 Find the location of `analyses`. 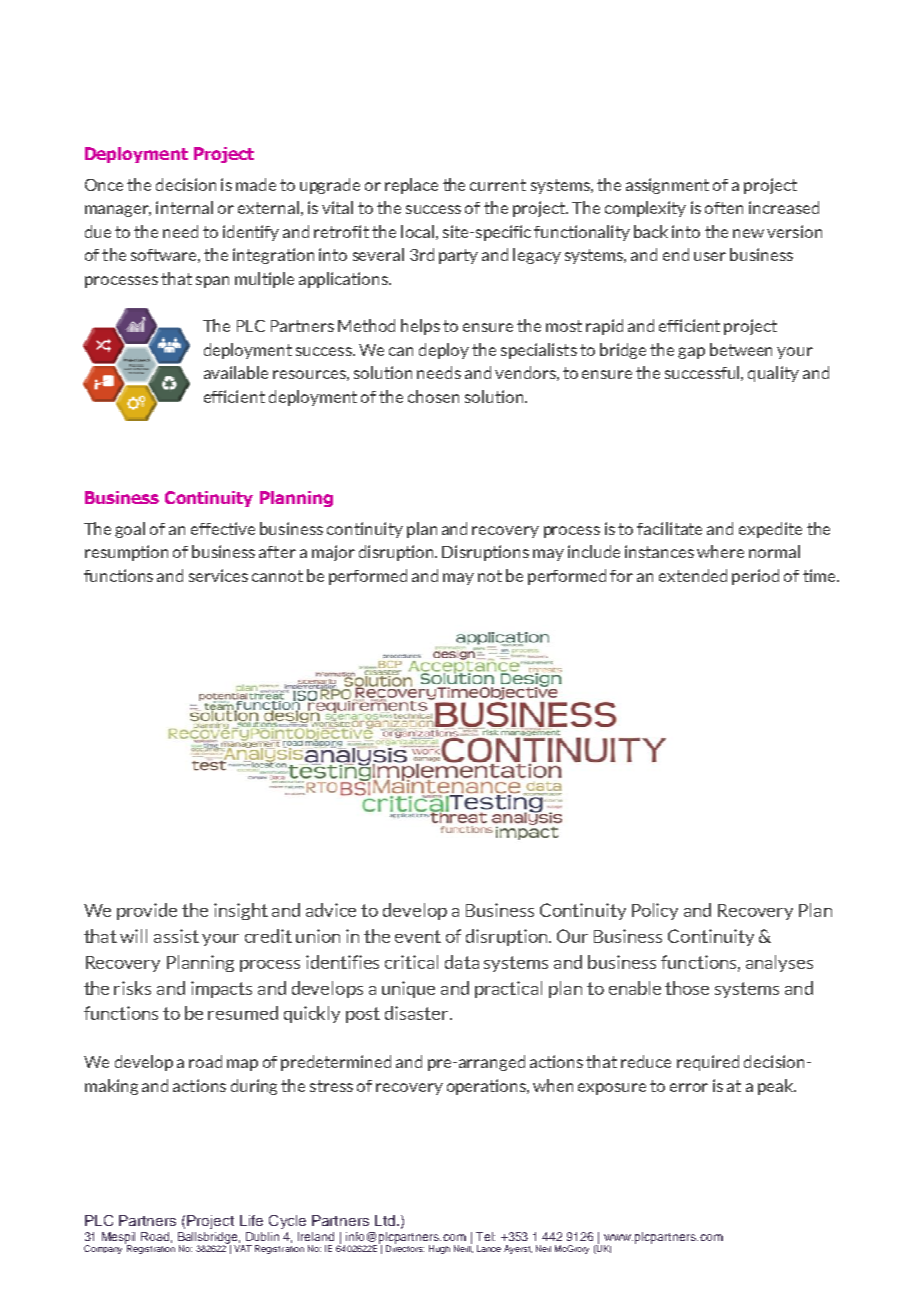

analyses is located at coordinates (779, 963).
